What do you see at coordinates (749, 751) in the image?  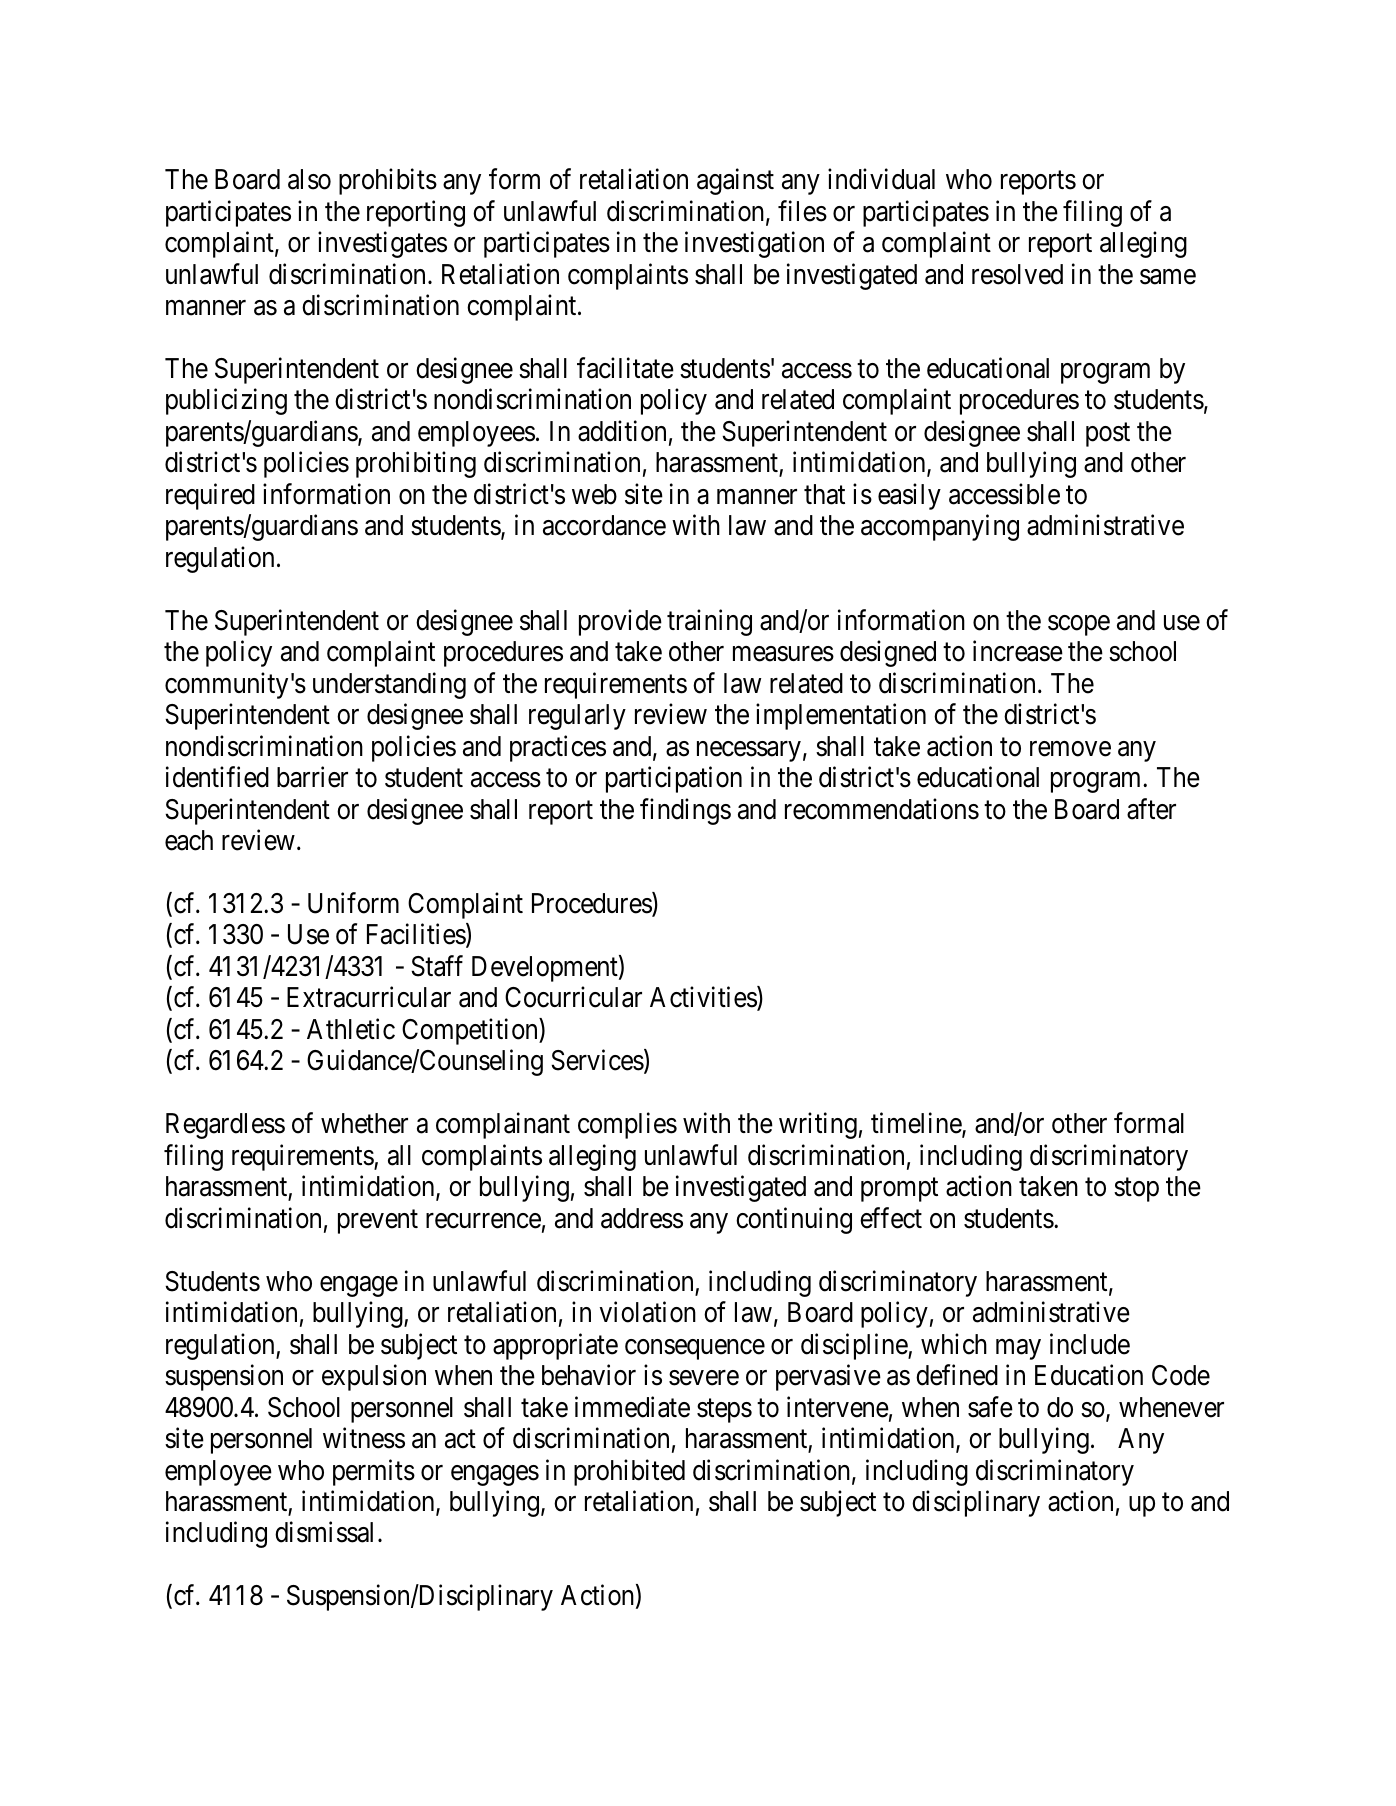 I see `necessary` at bounding box center [749, 751].
